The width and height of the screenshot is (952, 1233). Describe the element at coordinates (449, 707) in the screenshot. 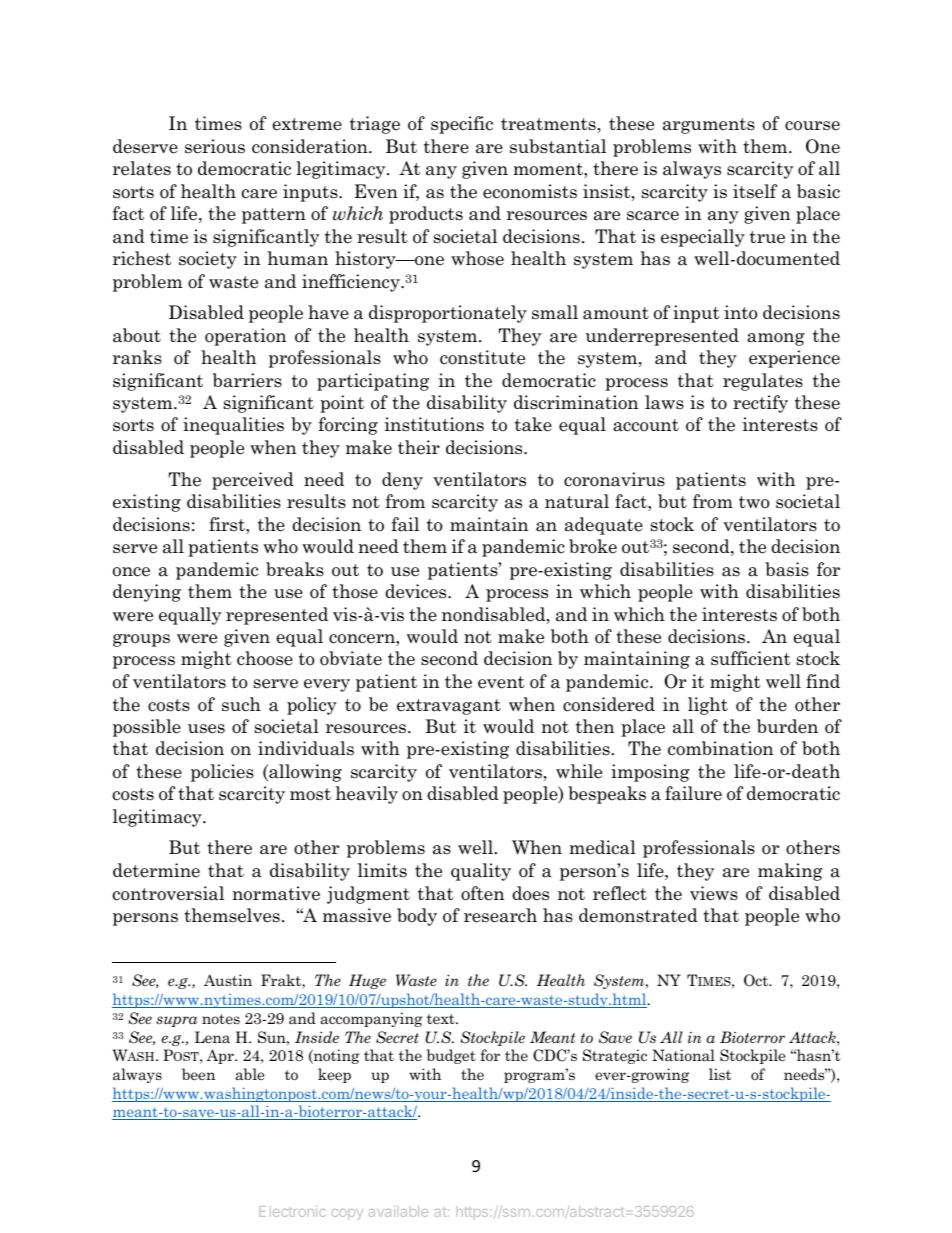

I see `extravagant` at that location.
